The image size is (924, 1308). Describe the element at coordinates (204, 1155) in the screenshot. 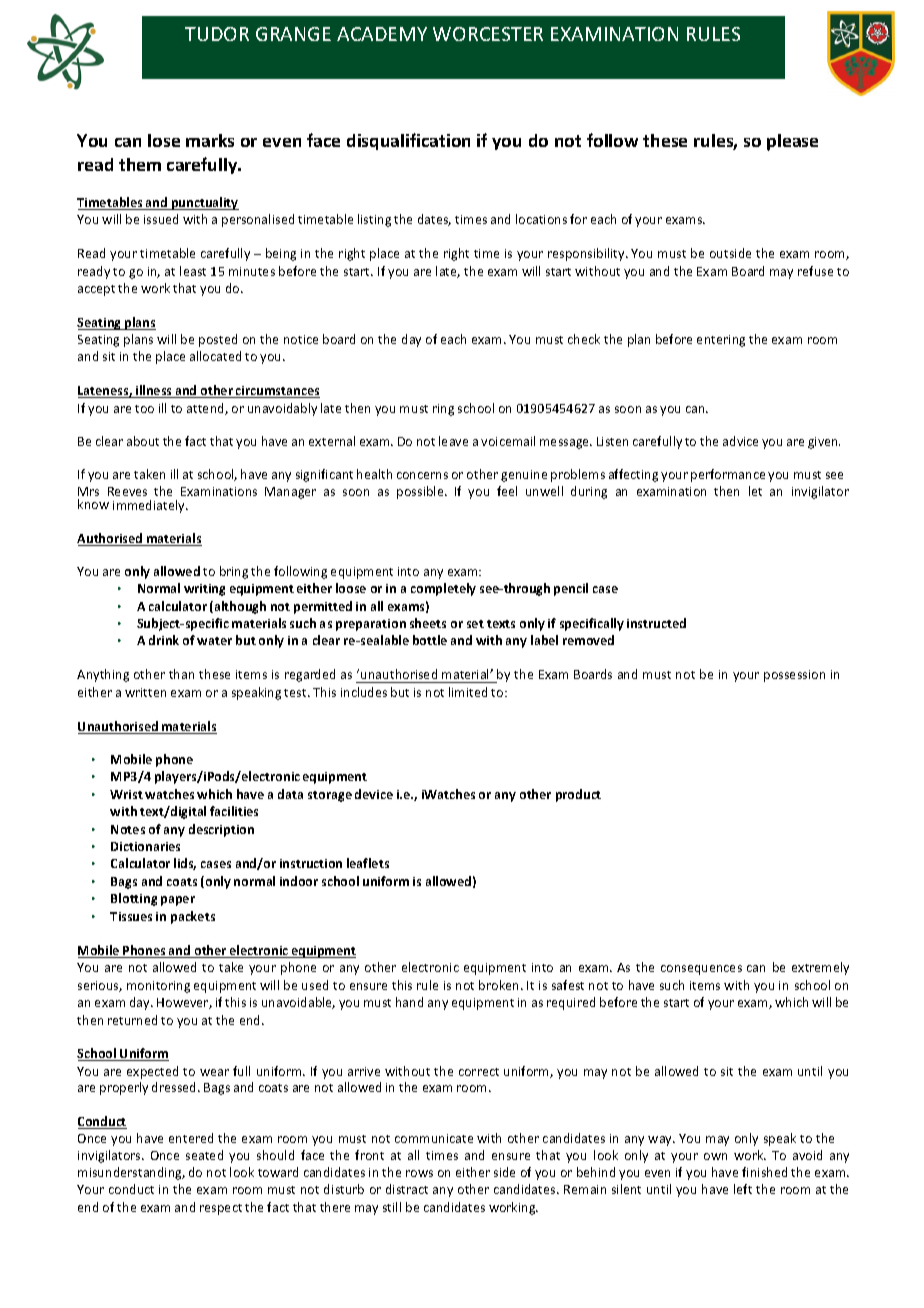

I see `seated` at that location.
